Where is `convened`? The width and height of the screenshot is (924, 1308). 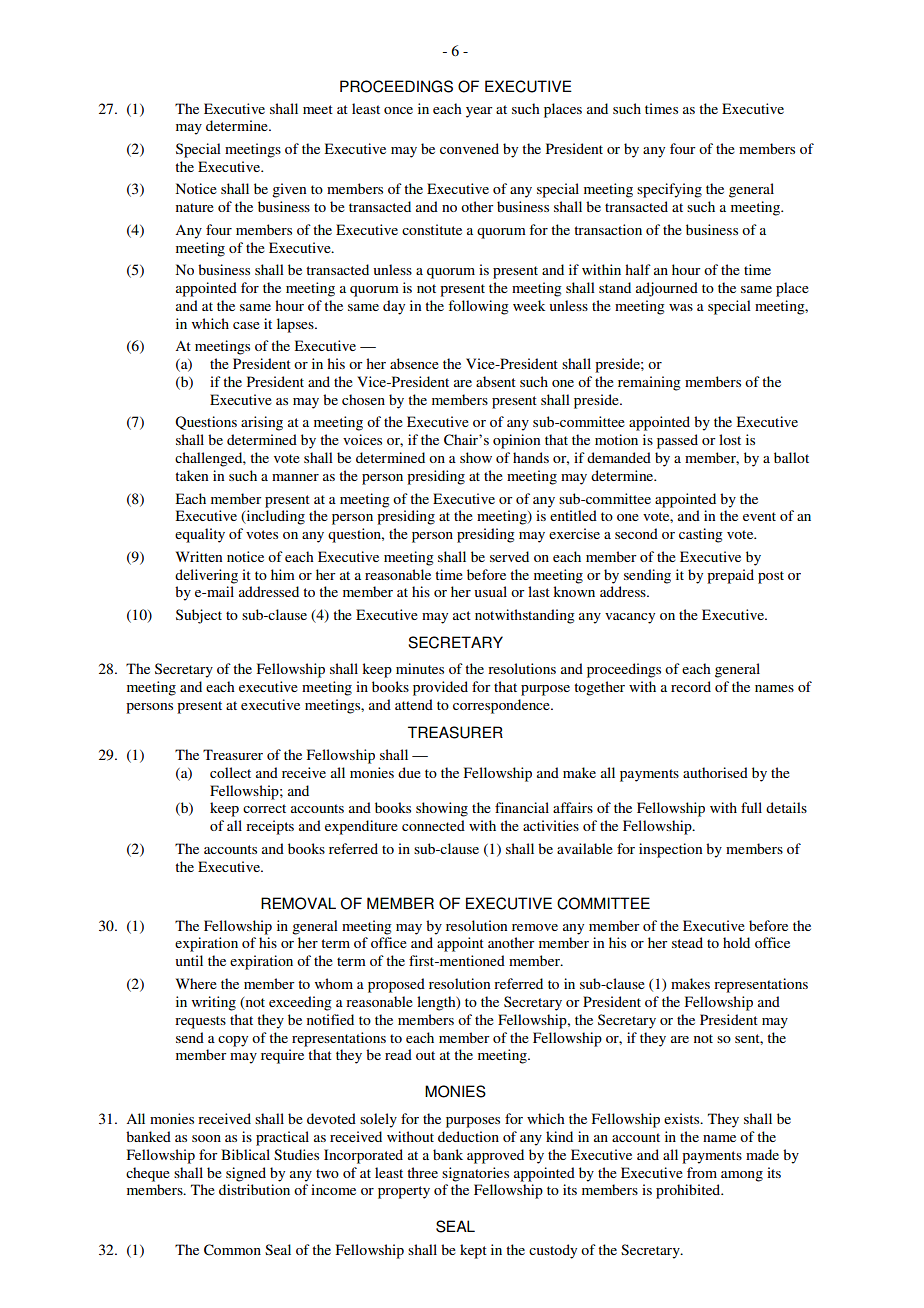
convened is located at coordinates (469, 148).
